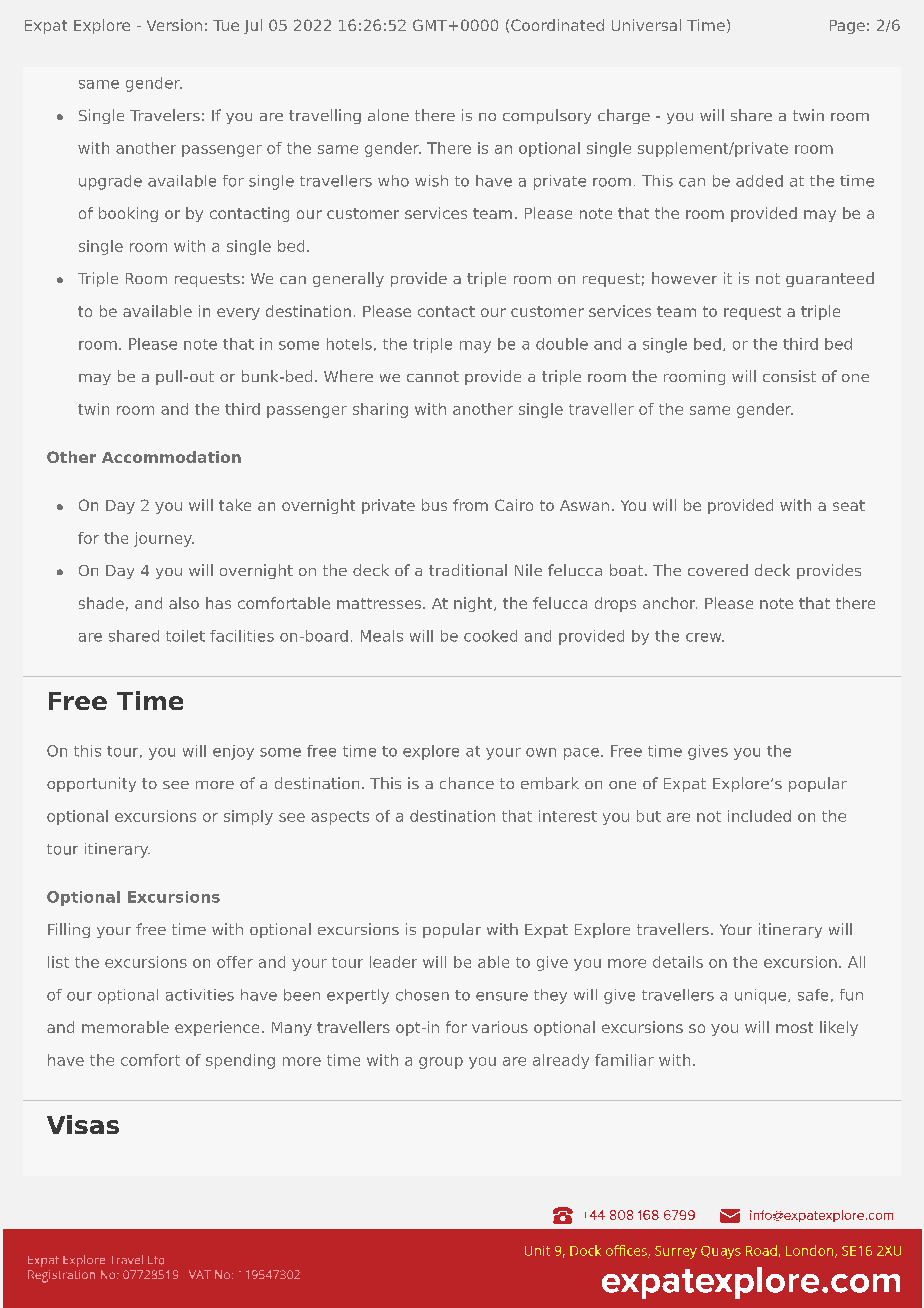  Describe the element at coordinates (759, 816) in the screenshot. I see `included` at that location.
